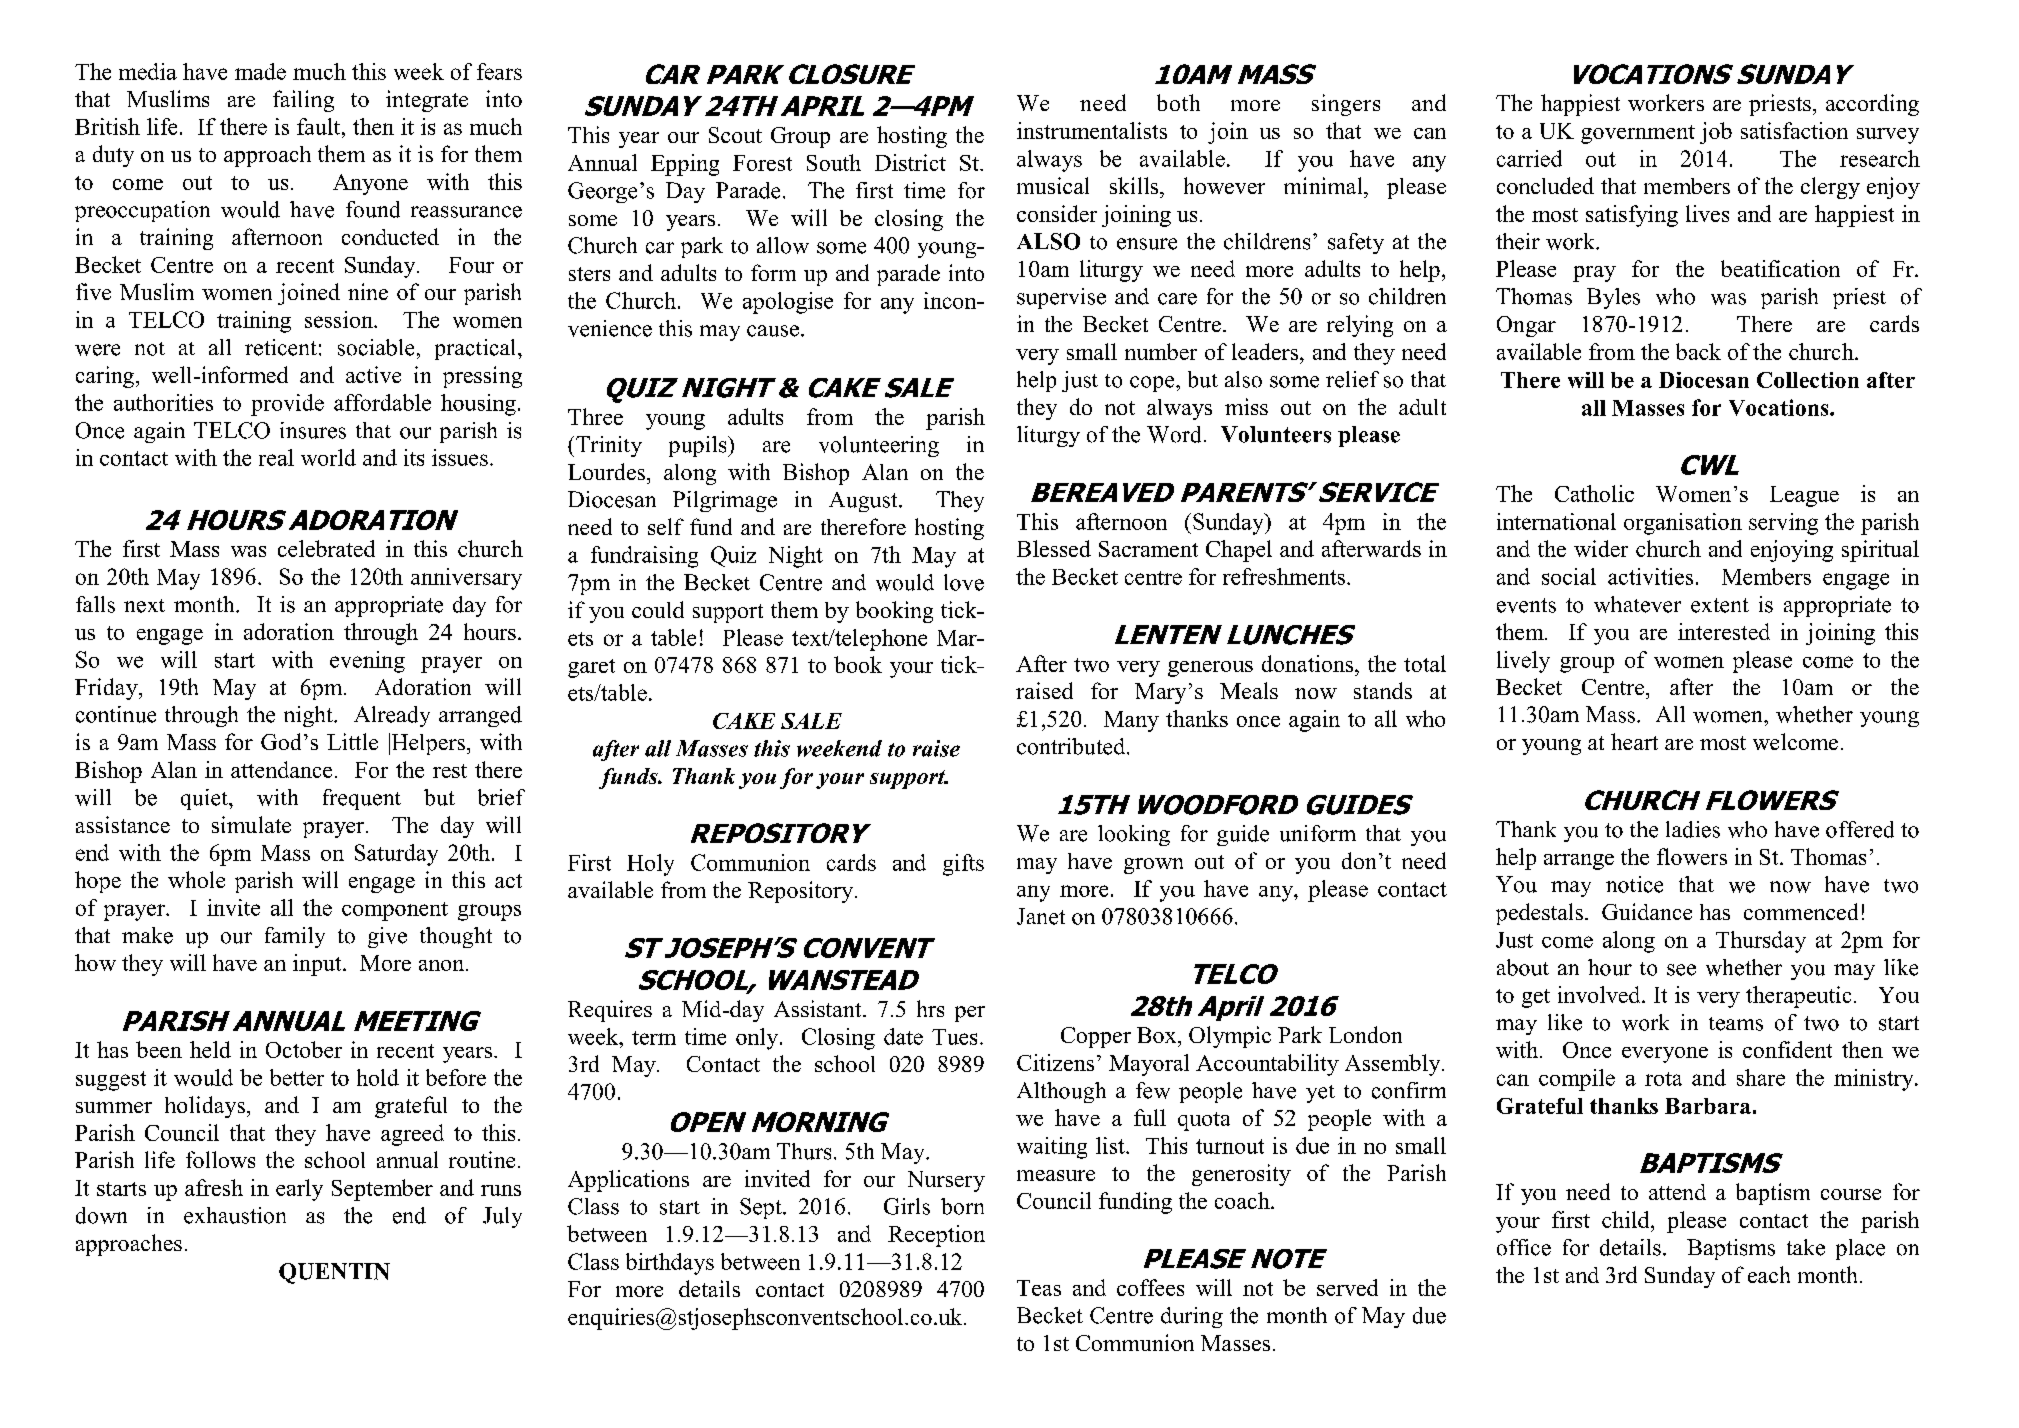 This document has width=2019, height=1428. I want to click on Already, so click(392, 716).
